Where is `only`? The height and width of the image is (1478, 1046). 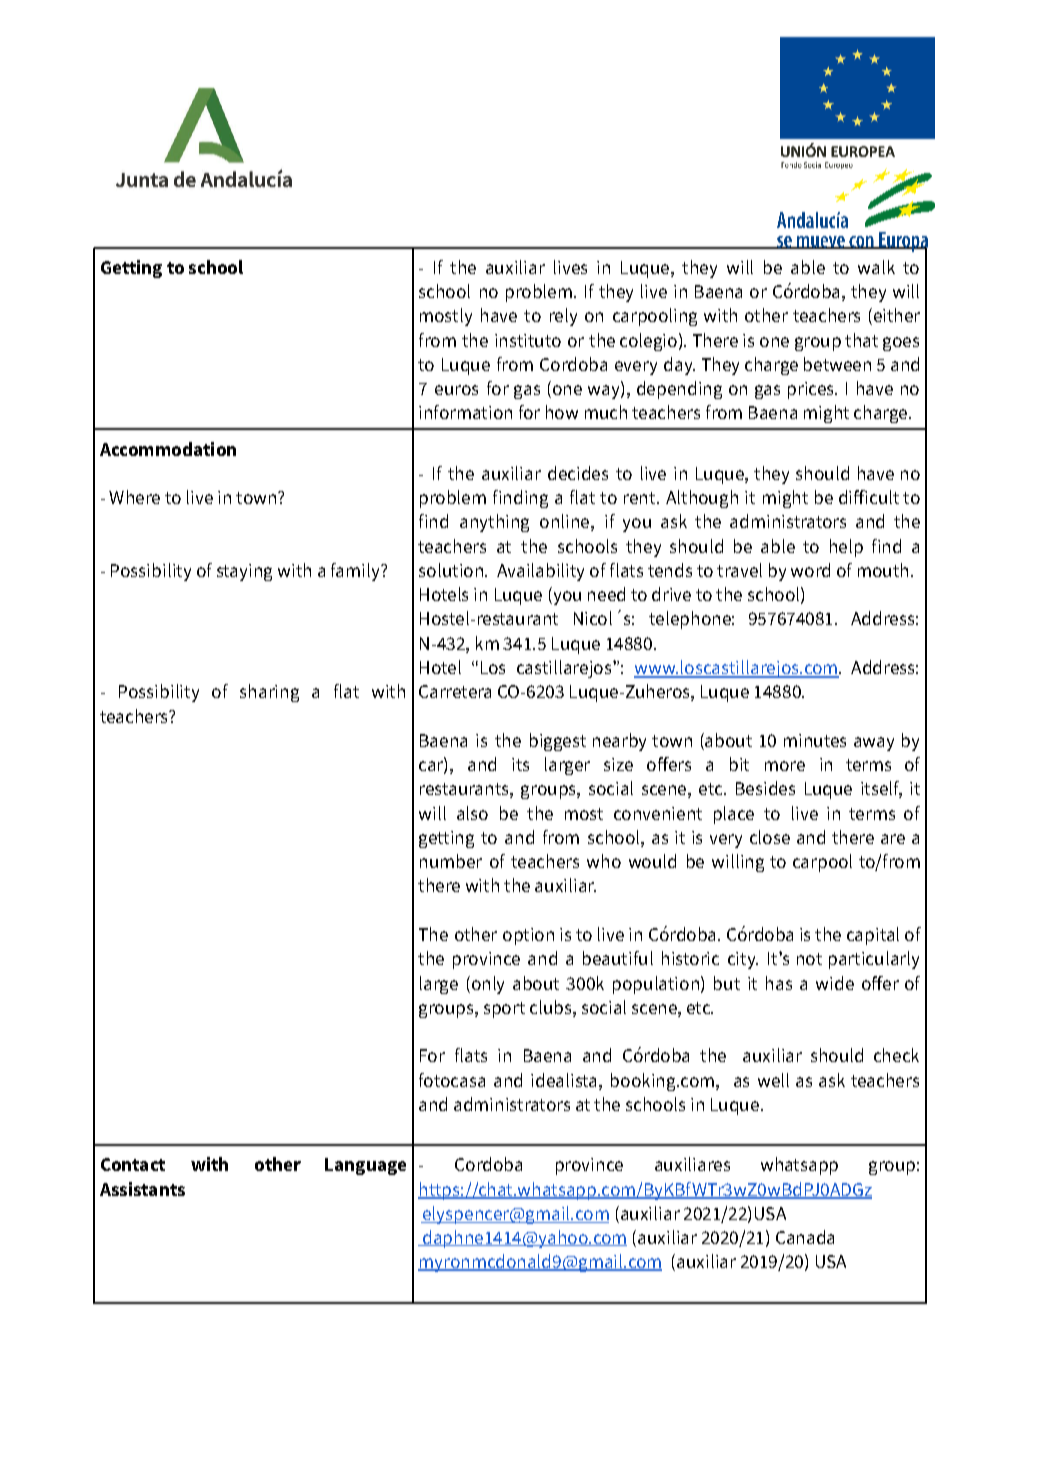 only is located at coordinates (486, 985).
